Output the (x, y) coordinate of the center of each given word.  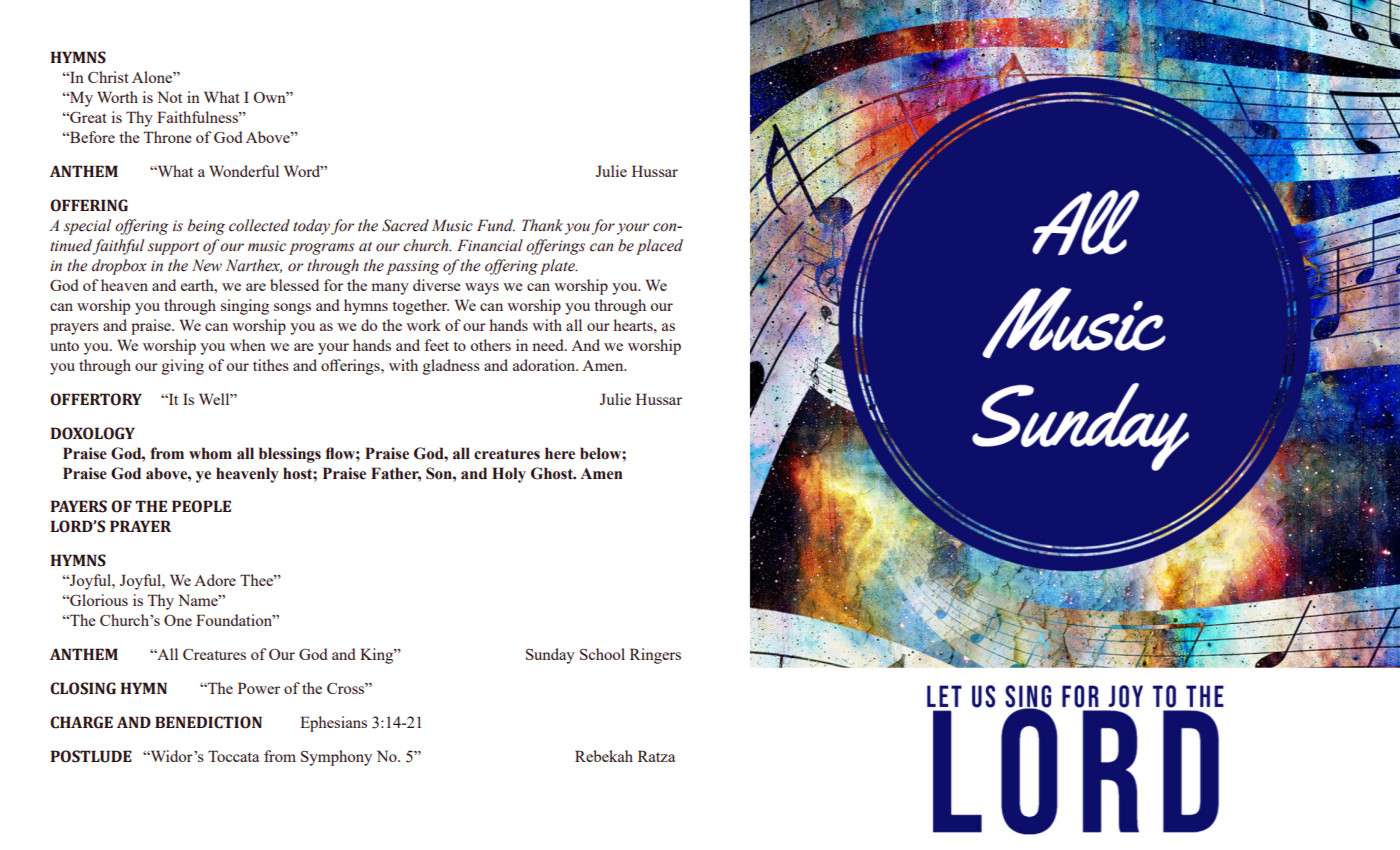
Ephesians (333, 724)
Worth (117, 97)
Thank (542, 225)
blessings (290, 455)
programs (322, 249)
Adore (215, 580)
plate (558, 267)
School (602, 654)
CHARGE (81, 722)
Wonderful (244, 171)
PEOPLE (201, 506)
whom (210, 453)
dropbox (119, 267)
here (560, 453)
